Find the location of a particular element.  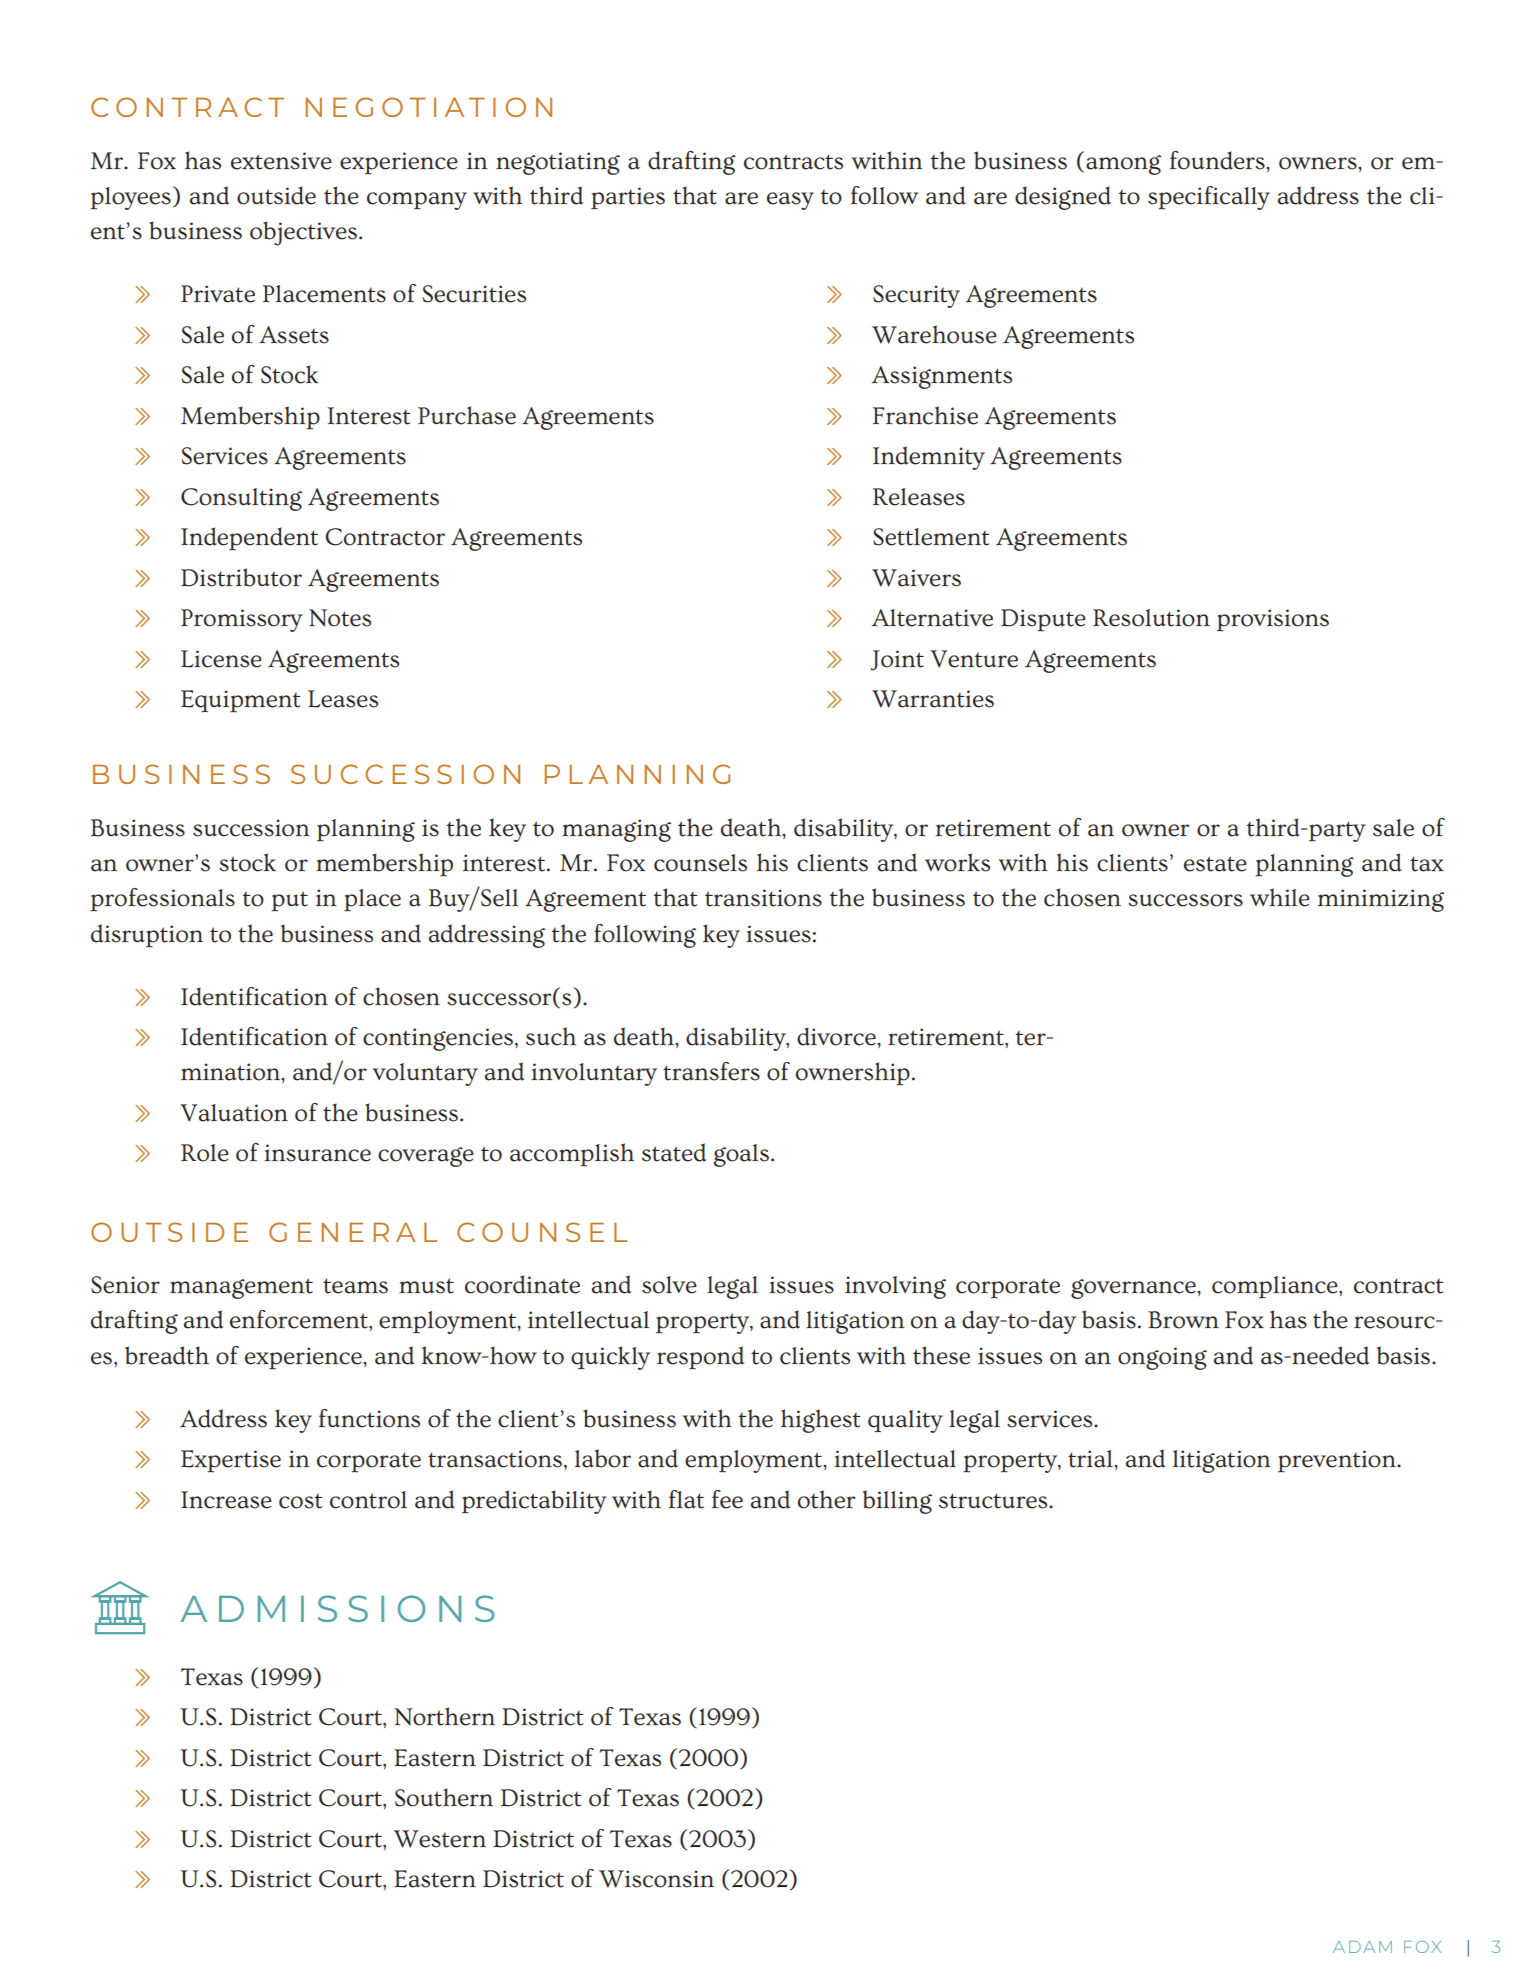

extensive is located at coordinates (281, 161).
